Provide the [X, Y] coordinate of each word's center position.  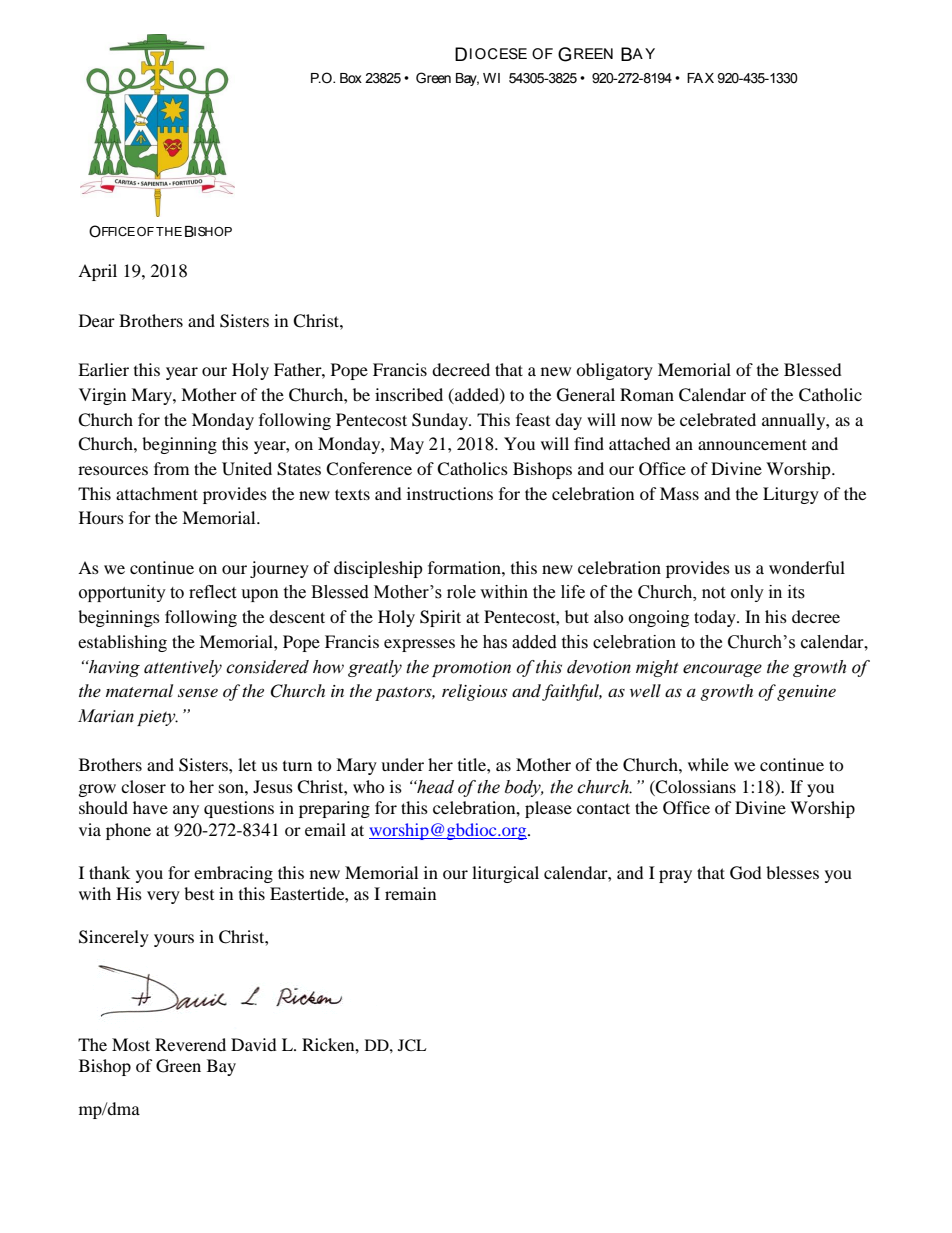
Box [351, 78]
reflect [212, 592]
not [713, 593]
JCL [412, 1045]
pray [675, 876]
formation [465, 567]
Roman [647, 394]
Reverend [190, 1044]
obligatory [614, 371]
